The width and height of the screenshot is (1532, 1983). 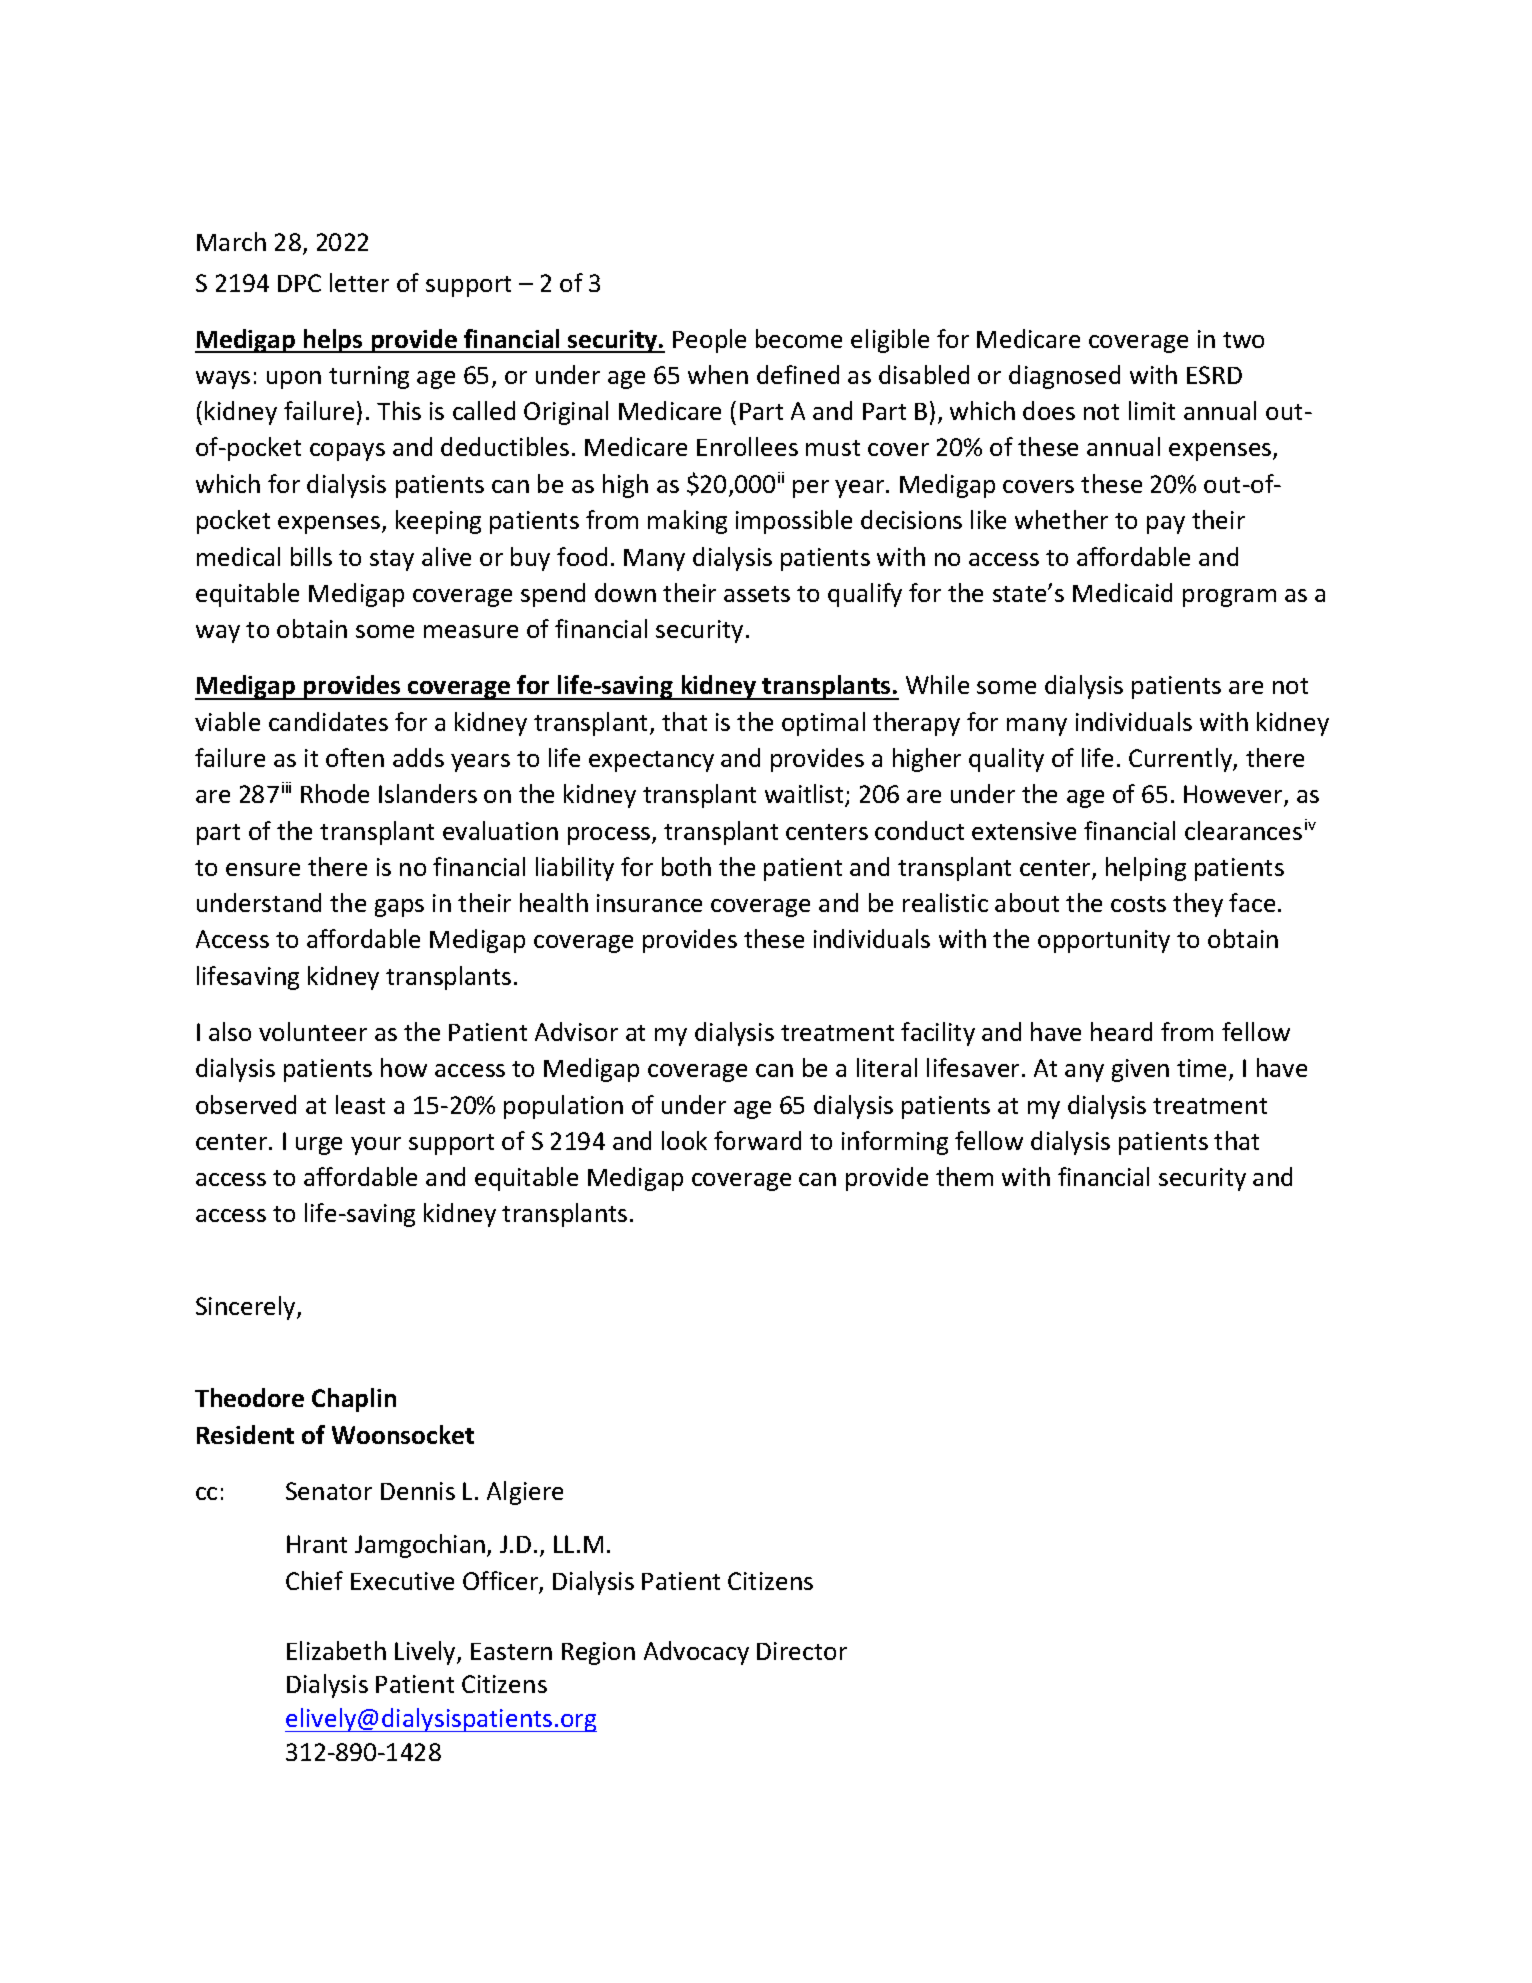 What do you see at coordinates (649, 903) in the screenshot?
I see `insurance` at bounding box center [649, 903].
